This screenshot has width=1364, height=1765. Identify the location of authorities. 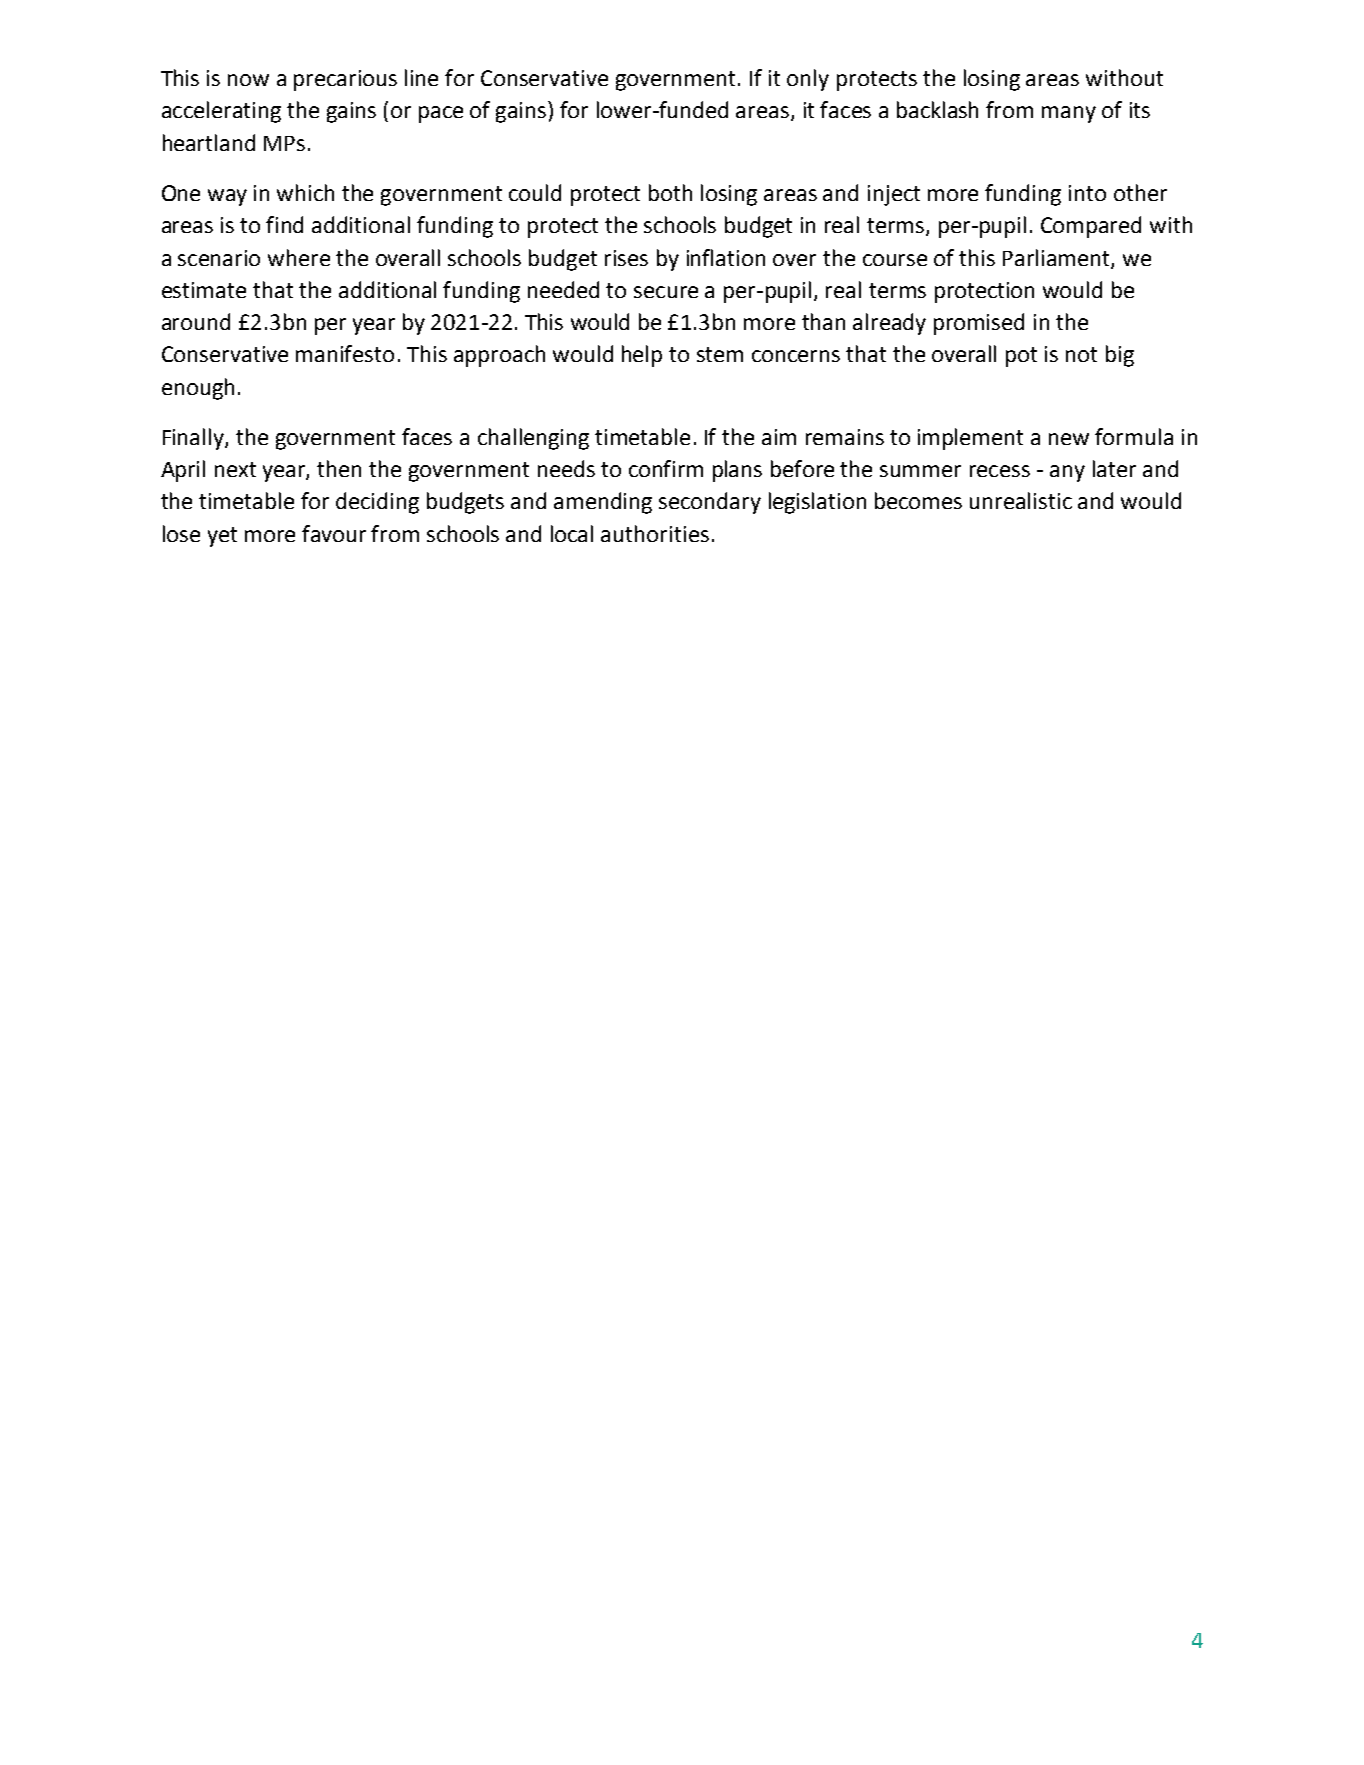
(655, 533).
